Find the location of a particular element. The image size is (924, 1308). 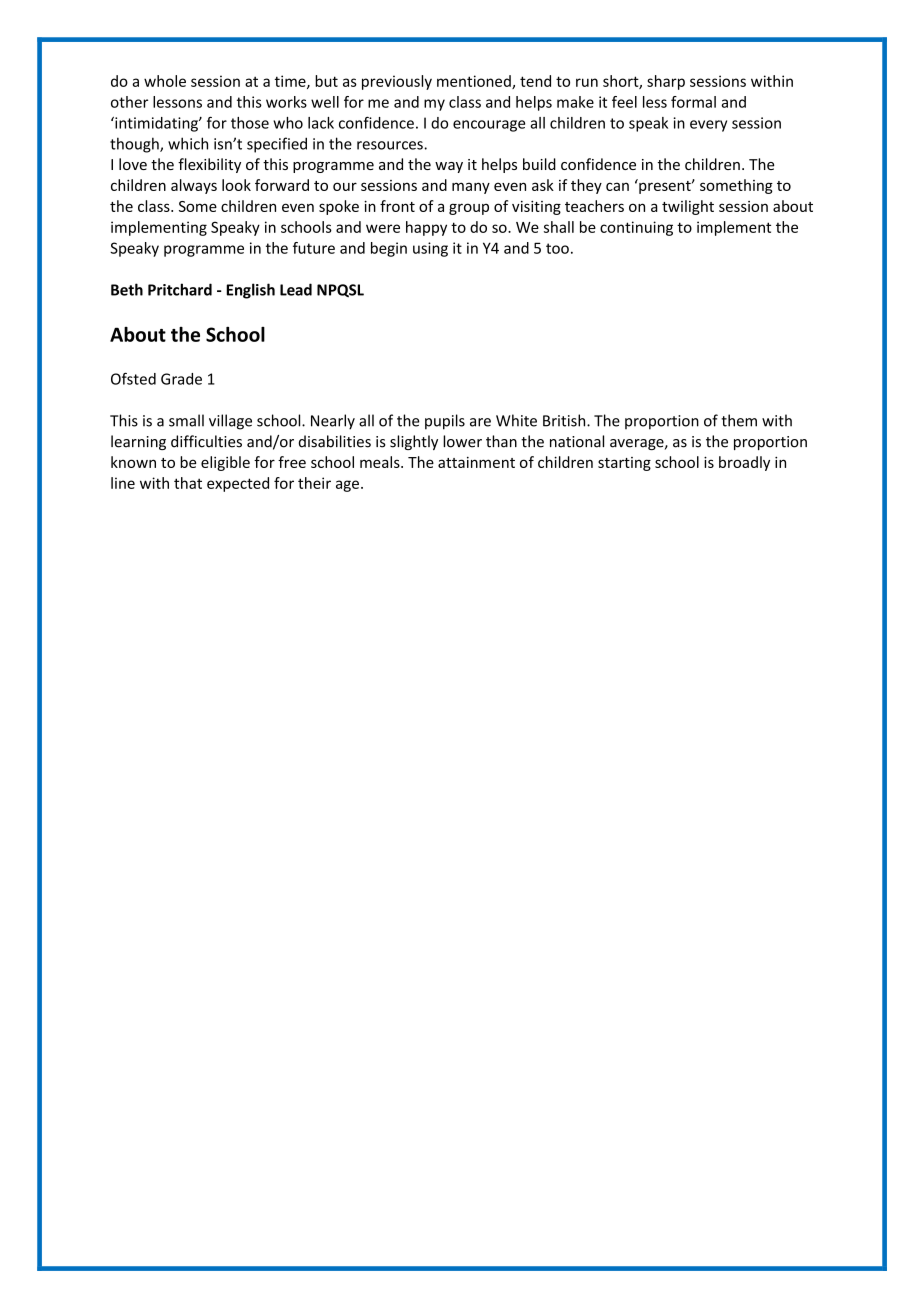

sharp is located at coordinates (666, 82).
